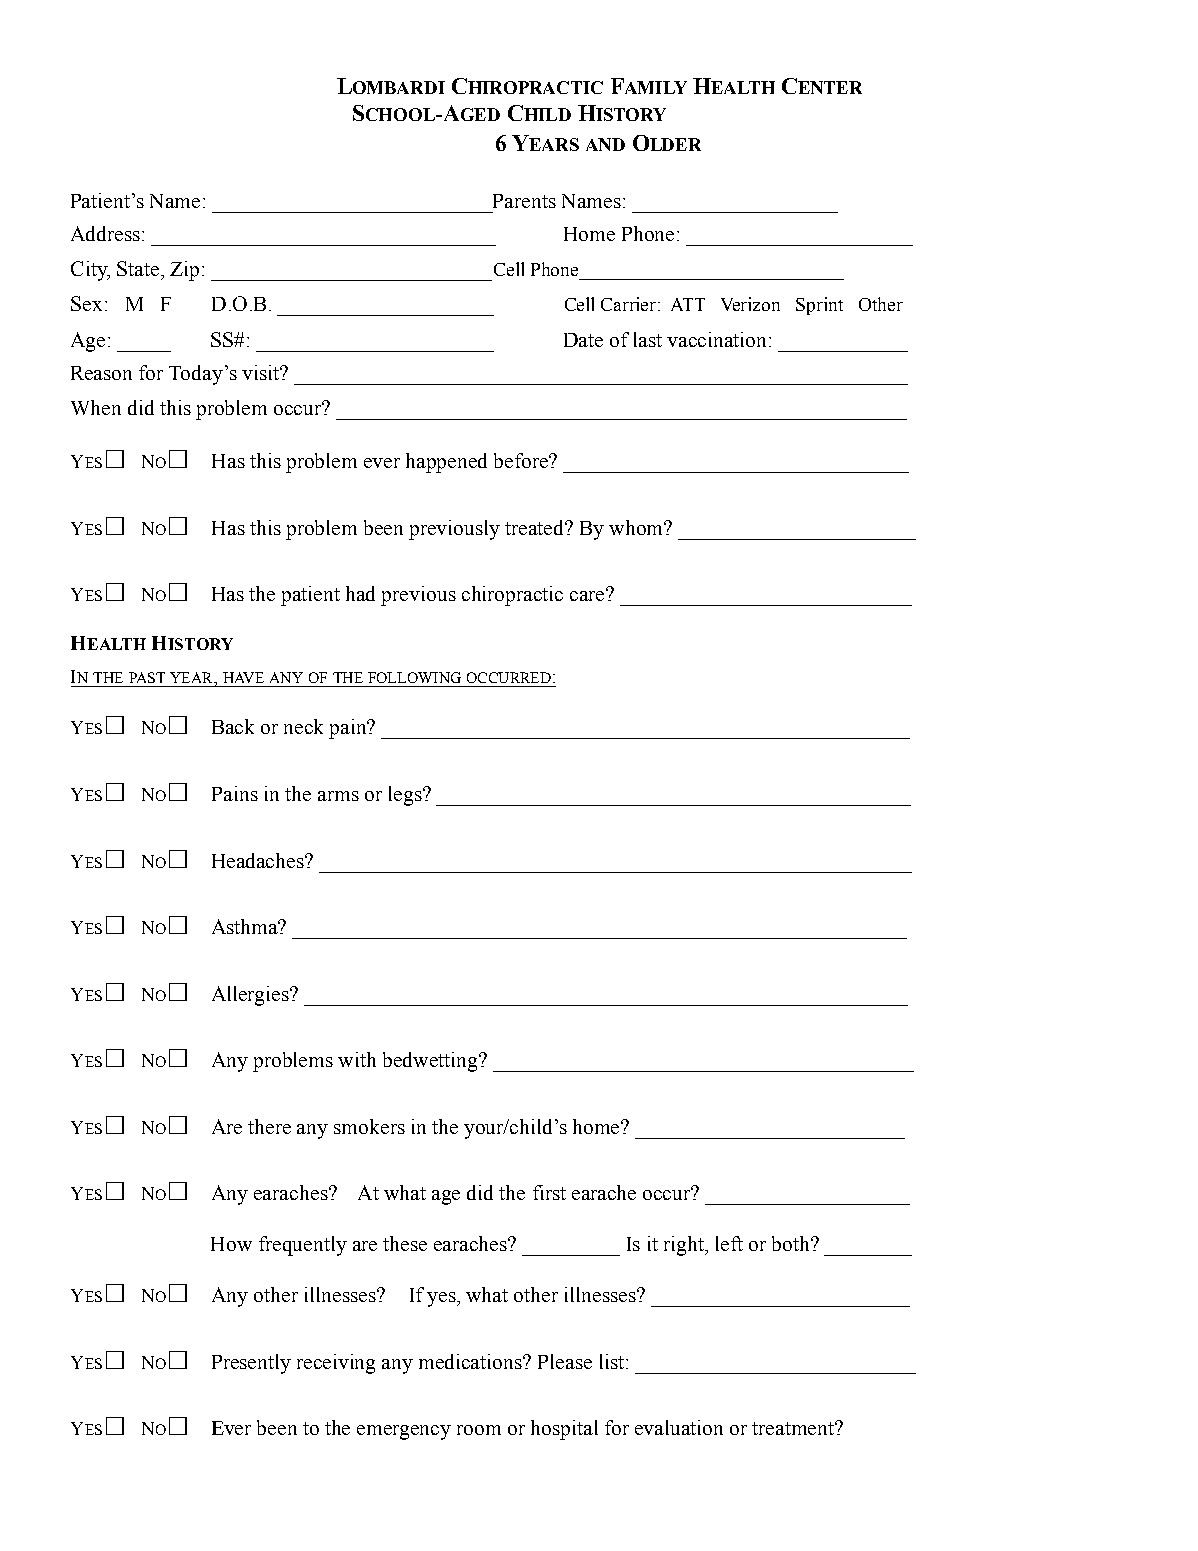 This page has width=1198, height=1551. Describe the element at coordinates (524, 201) in the page. I see `Parents` at that location.
